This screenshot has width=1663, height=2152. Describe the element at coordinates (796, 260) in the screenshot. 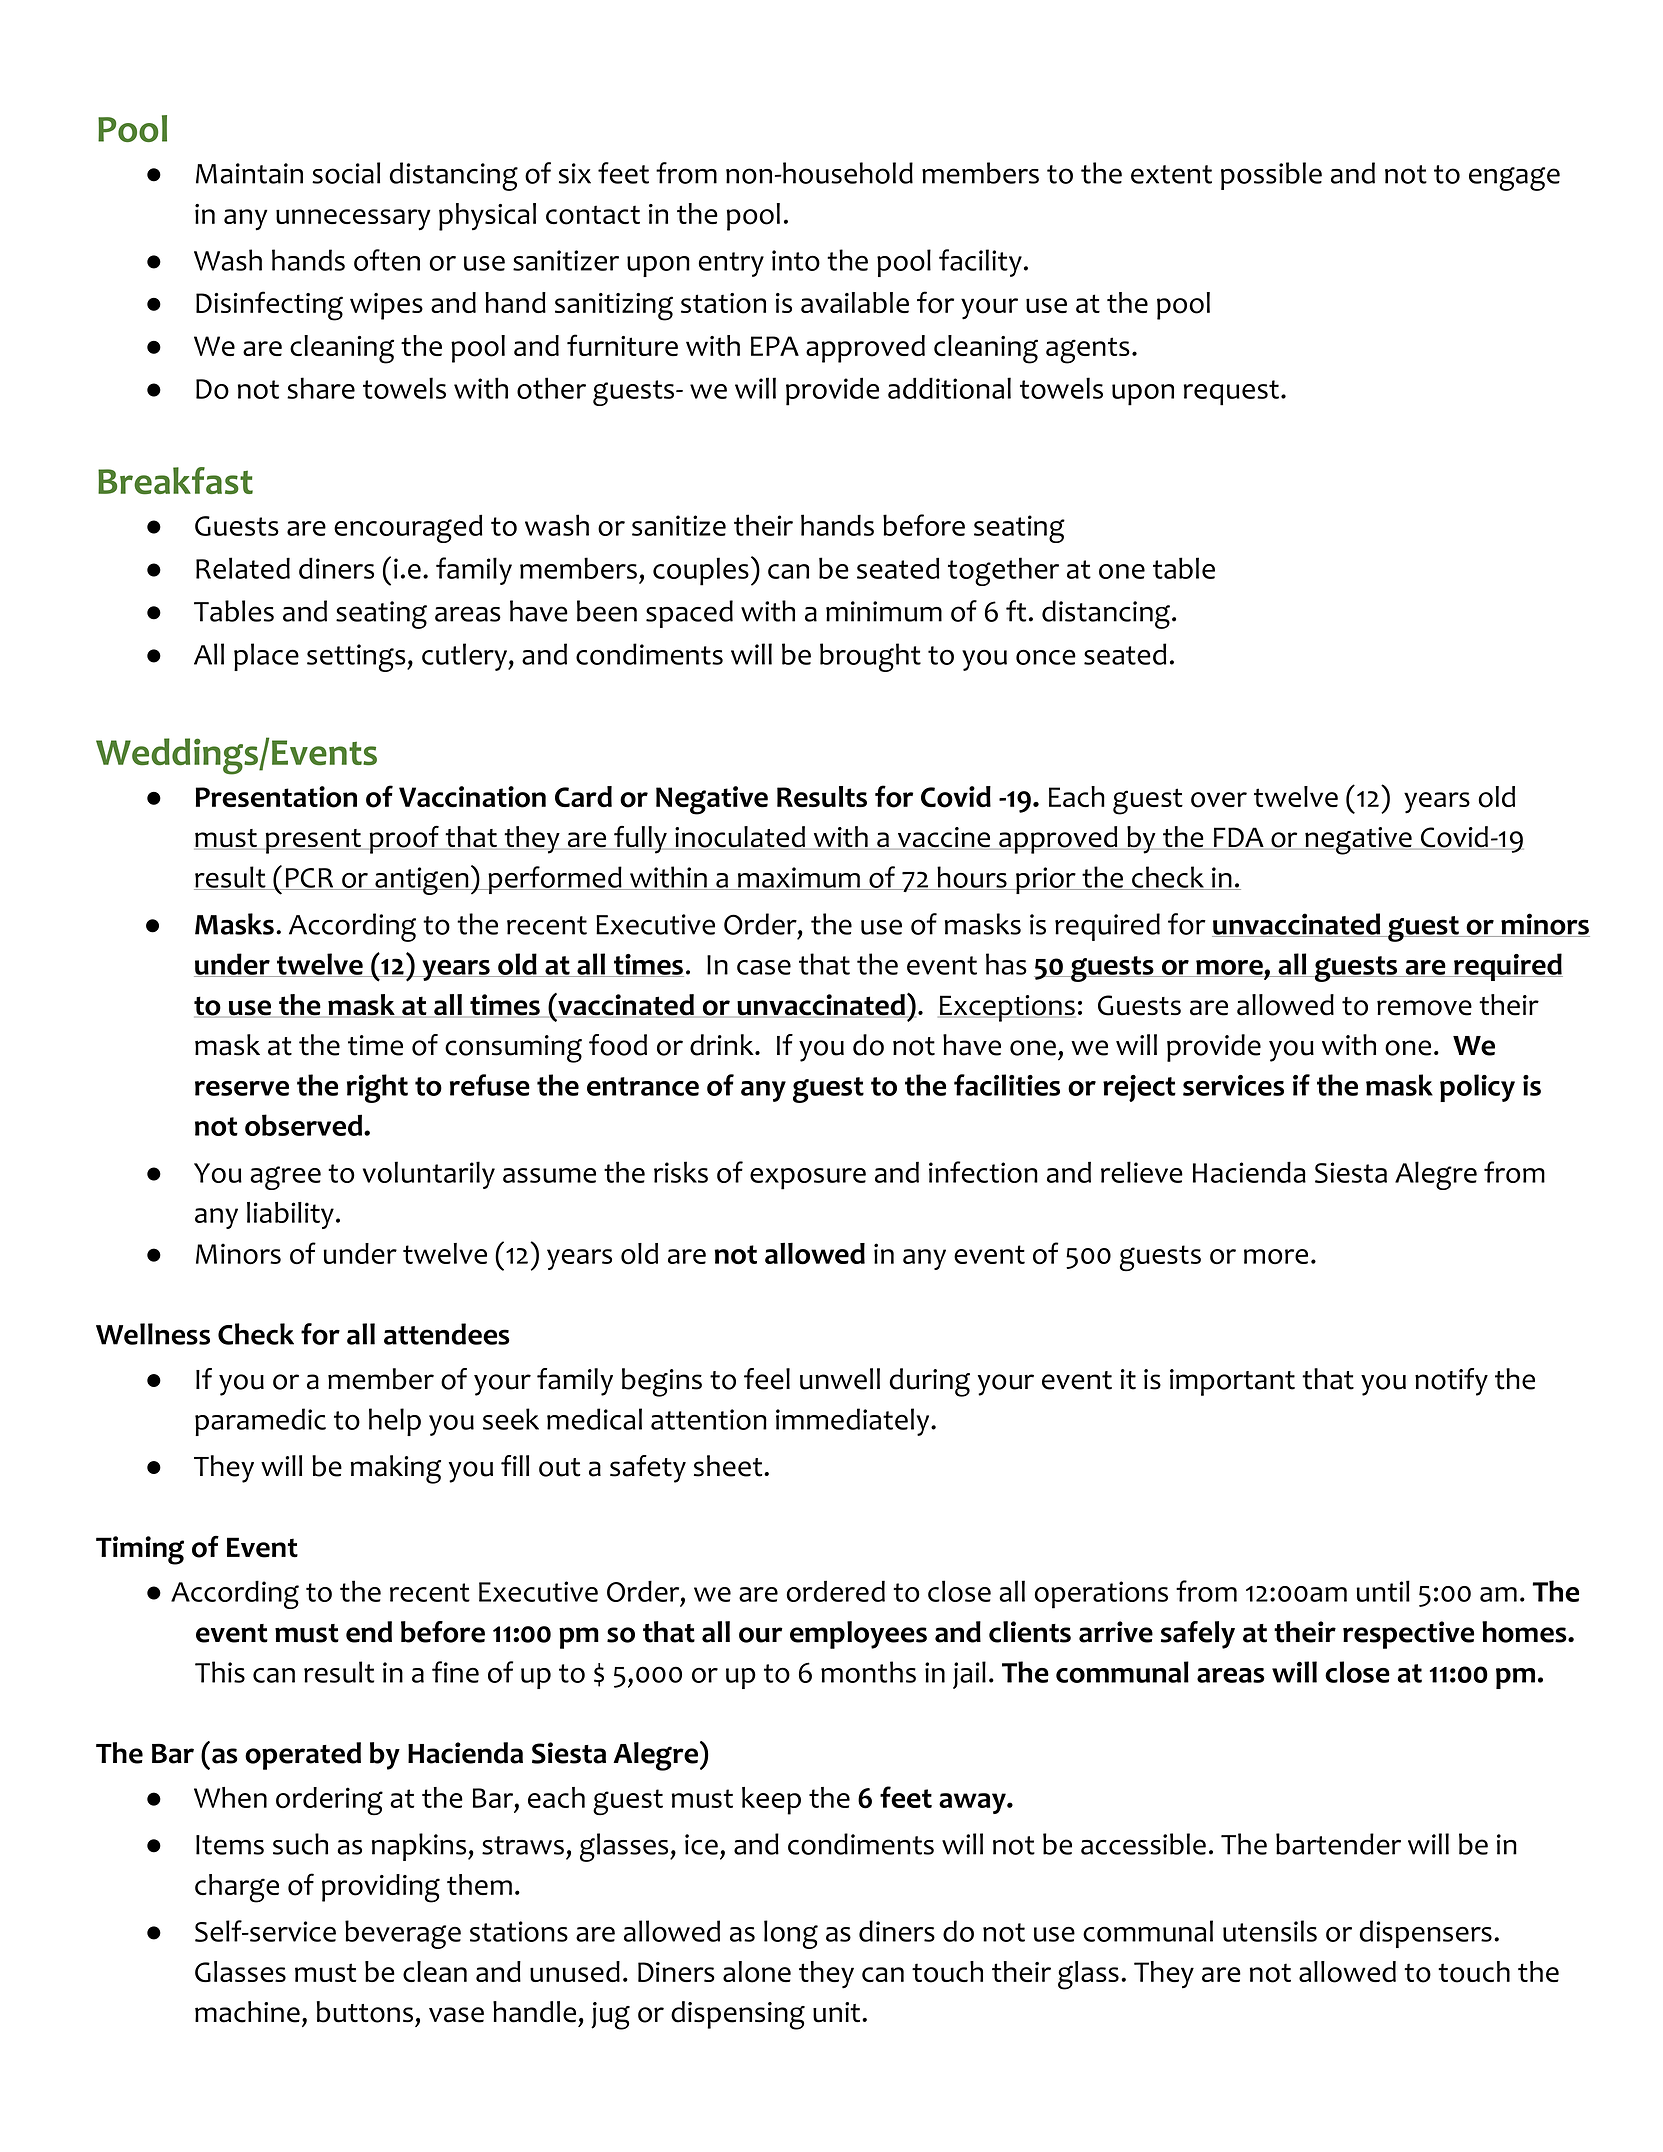

I see `into` at that location.
